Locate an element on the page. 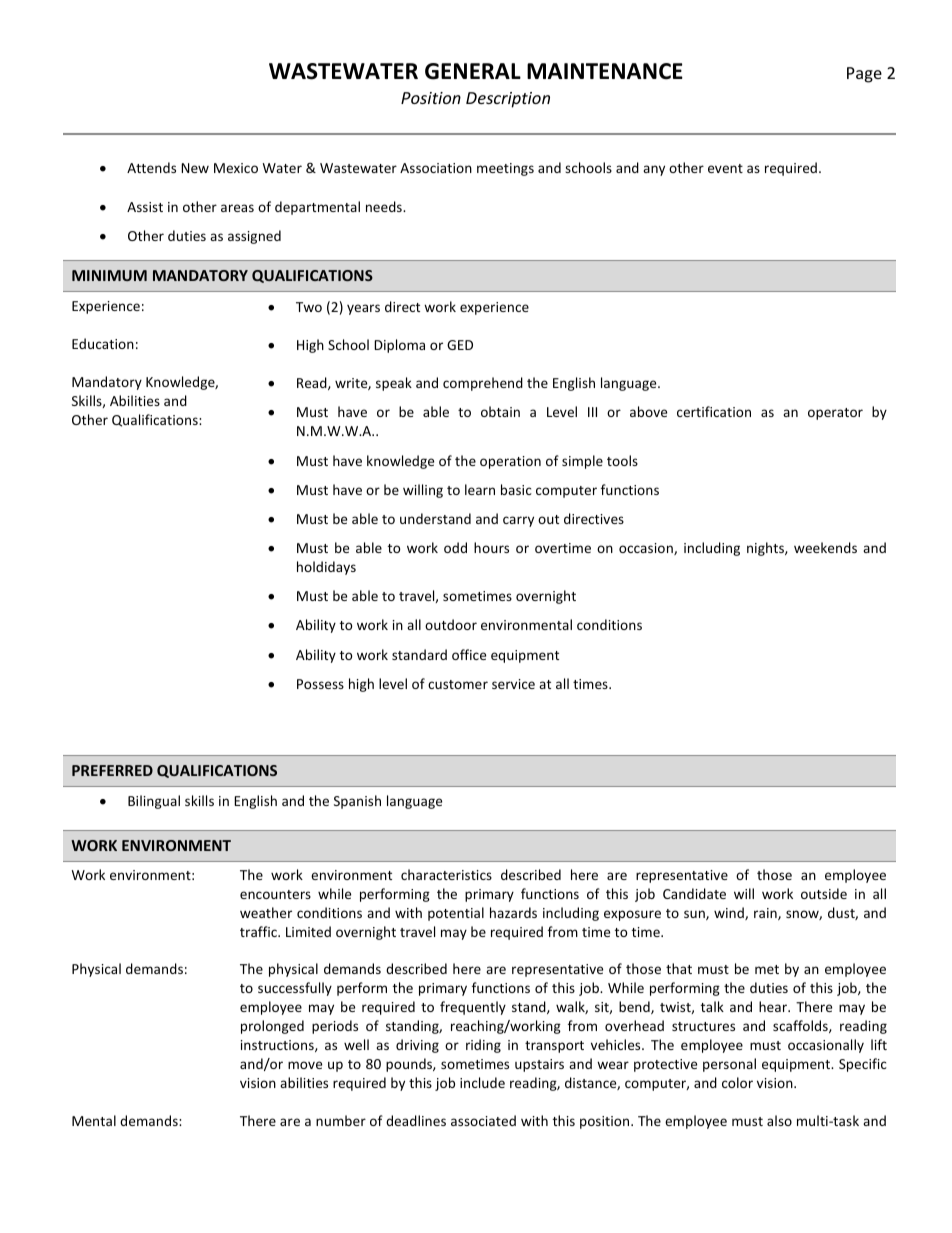 The image size is (952, 1233). include is located at coordinates (482, 1082).
